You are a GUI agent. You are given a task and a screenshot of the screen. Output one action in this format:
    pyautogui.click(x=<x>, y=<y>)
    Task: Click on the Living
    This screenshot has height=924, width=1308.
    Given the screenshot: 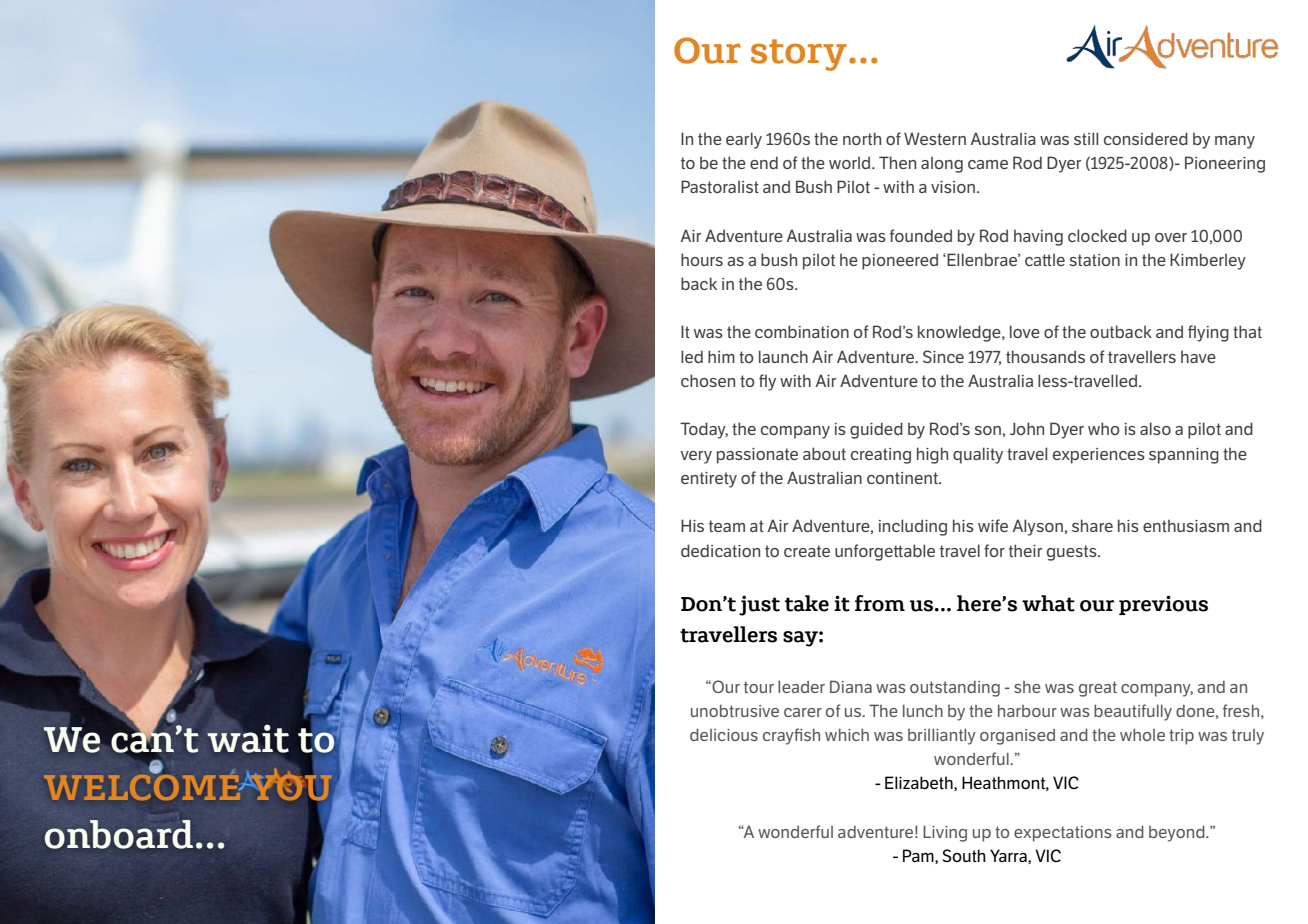 What is the action you would take?
    pyautogui.click(x=945, y=833)
